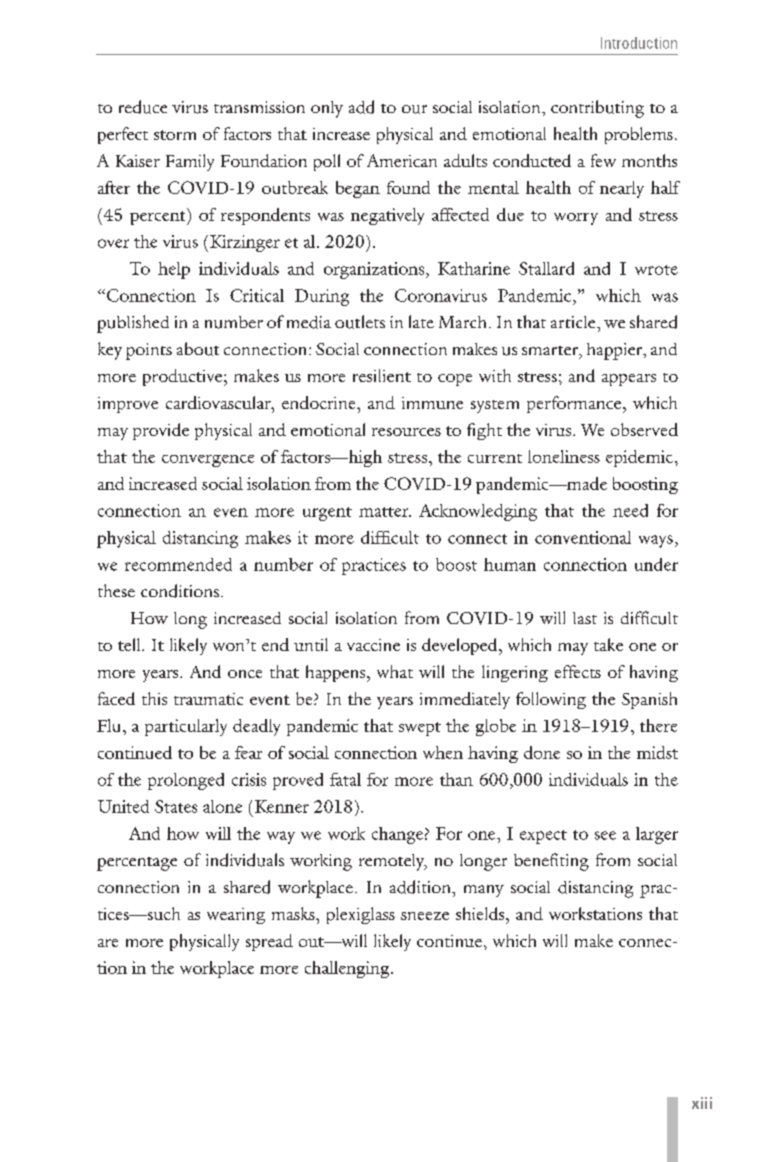 The width and height of the screenshot is (775, 1162). What do you see at coordinates (585, 618) in the screenshot?
I see `last` at bounding box center [585, 618].
